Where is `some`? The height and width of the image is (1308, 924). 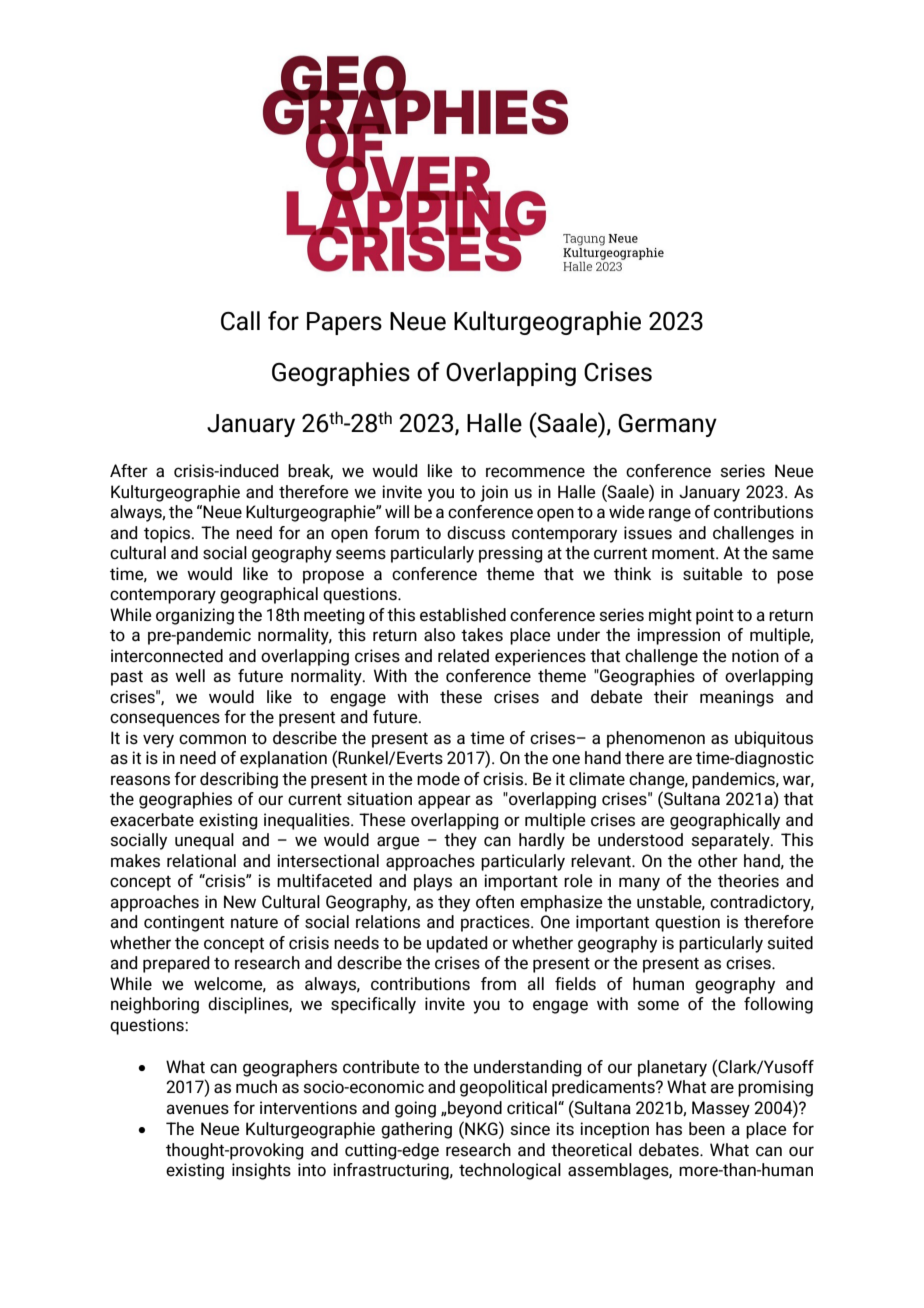 some is located at coordinates (658, 1005).
